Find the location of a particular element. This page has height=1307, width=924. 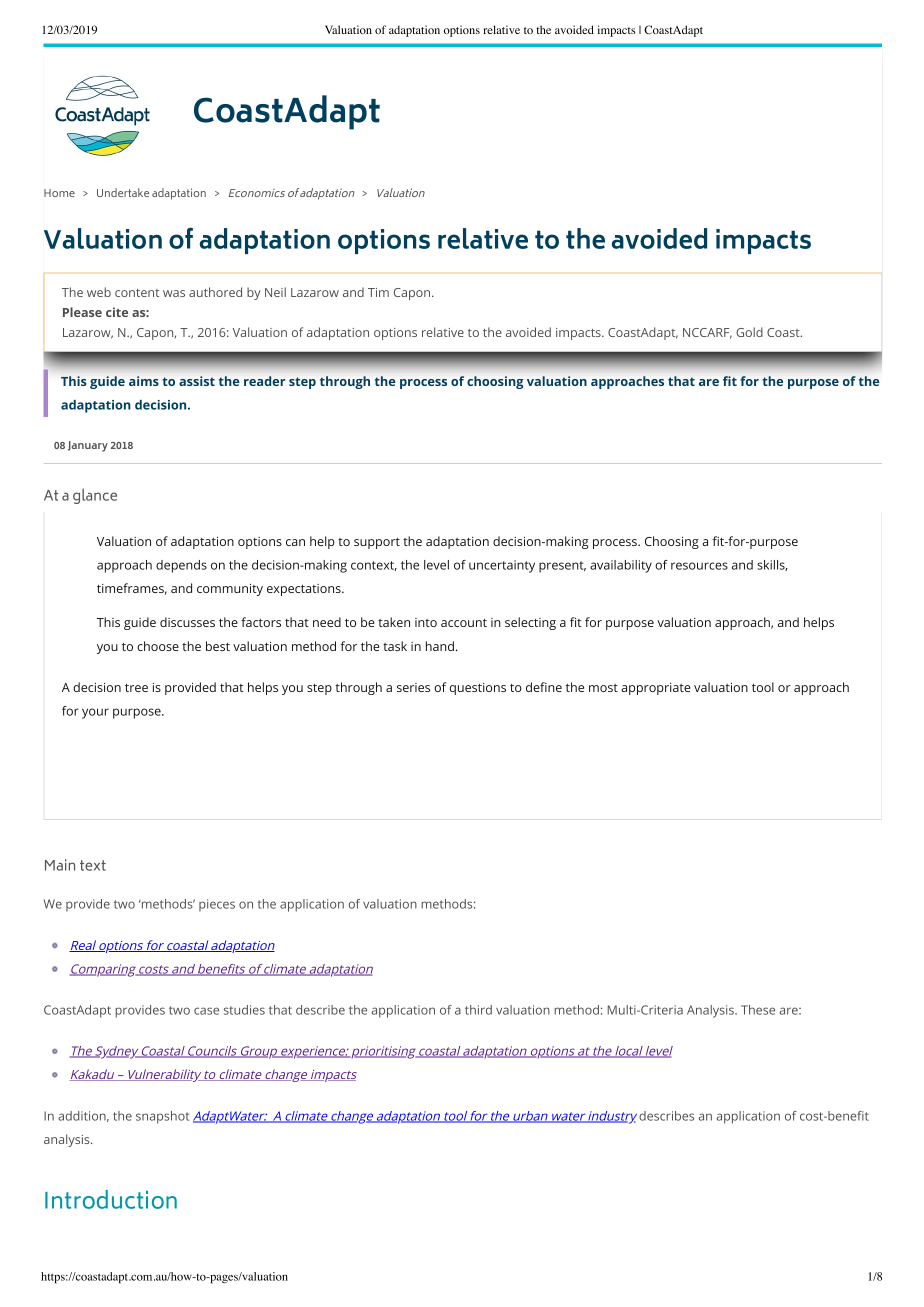

Undertake is located at coordinates (123, 192).
